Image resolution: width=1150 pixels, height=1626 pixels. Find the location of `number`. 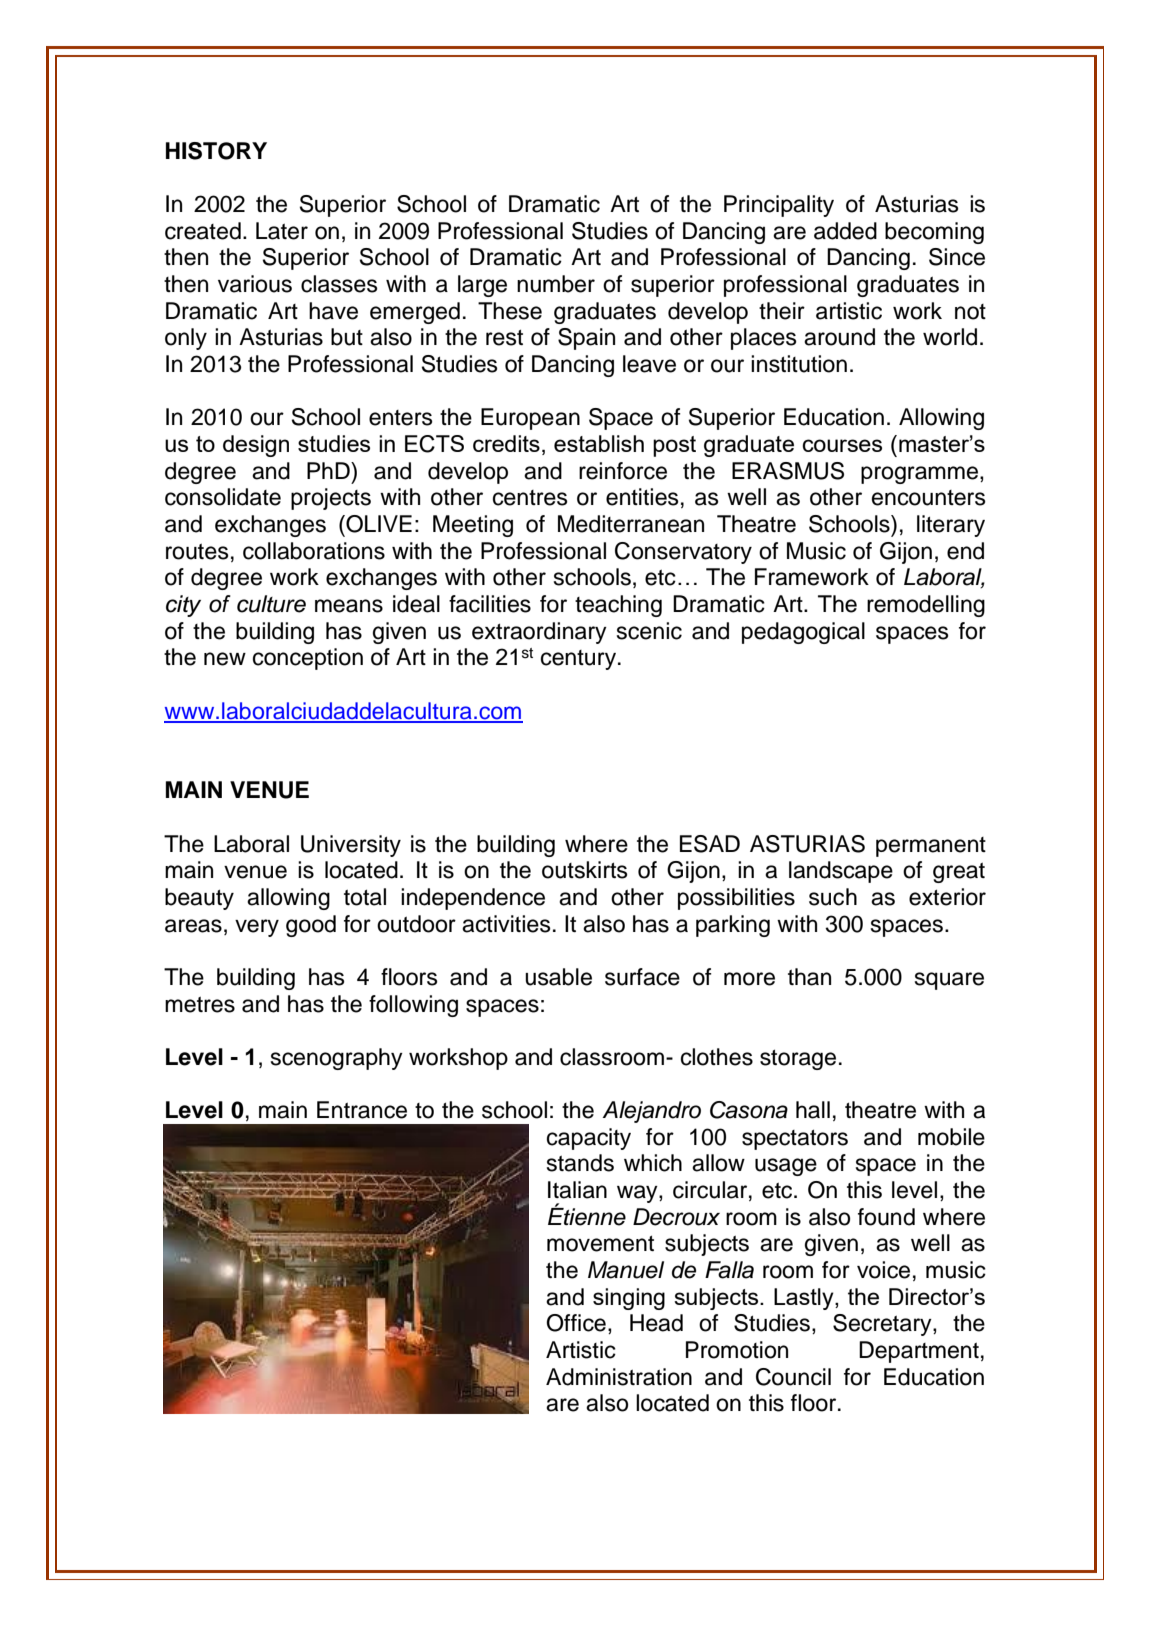

number is located at coordinates (556, 284).
